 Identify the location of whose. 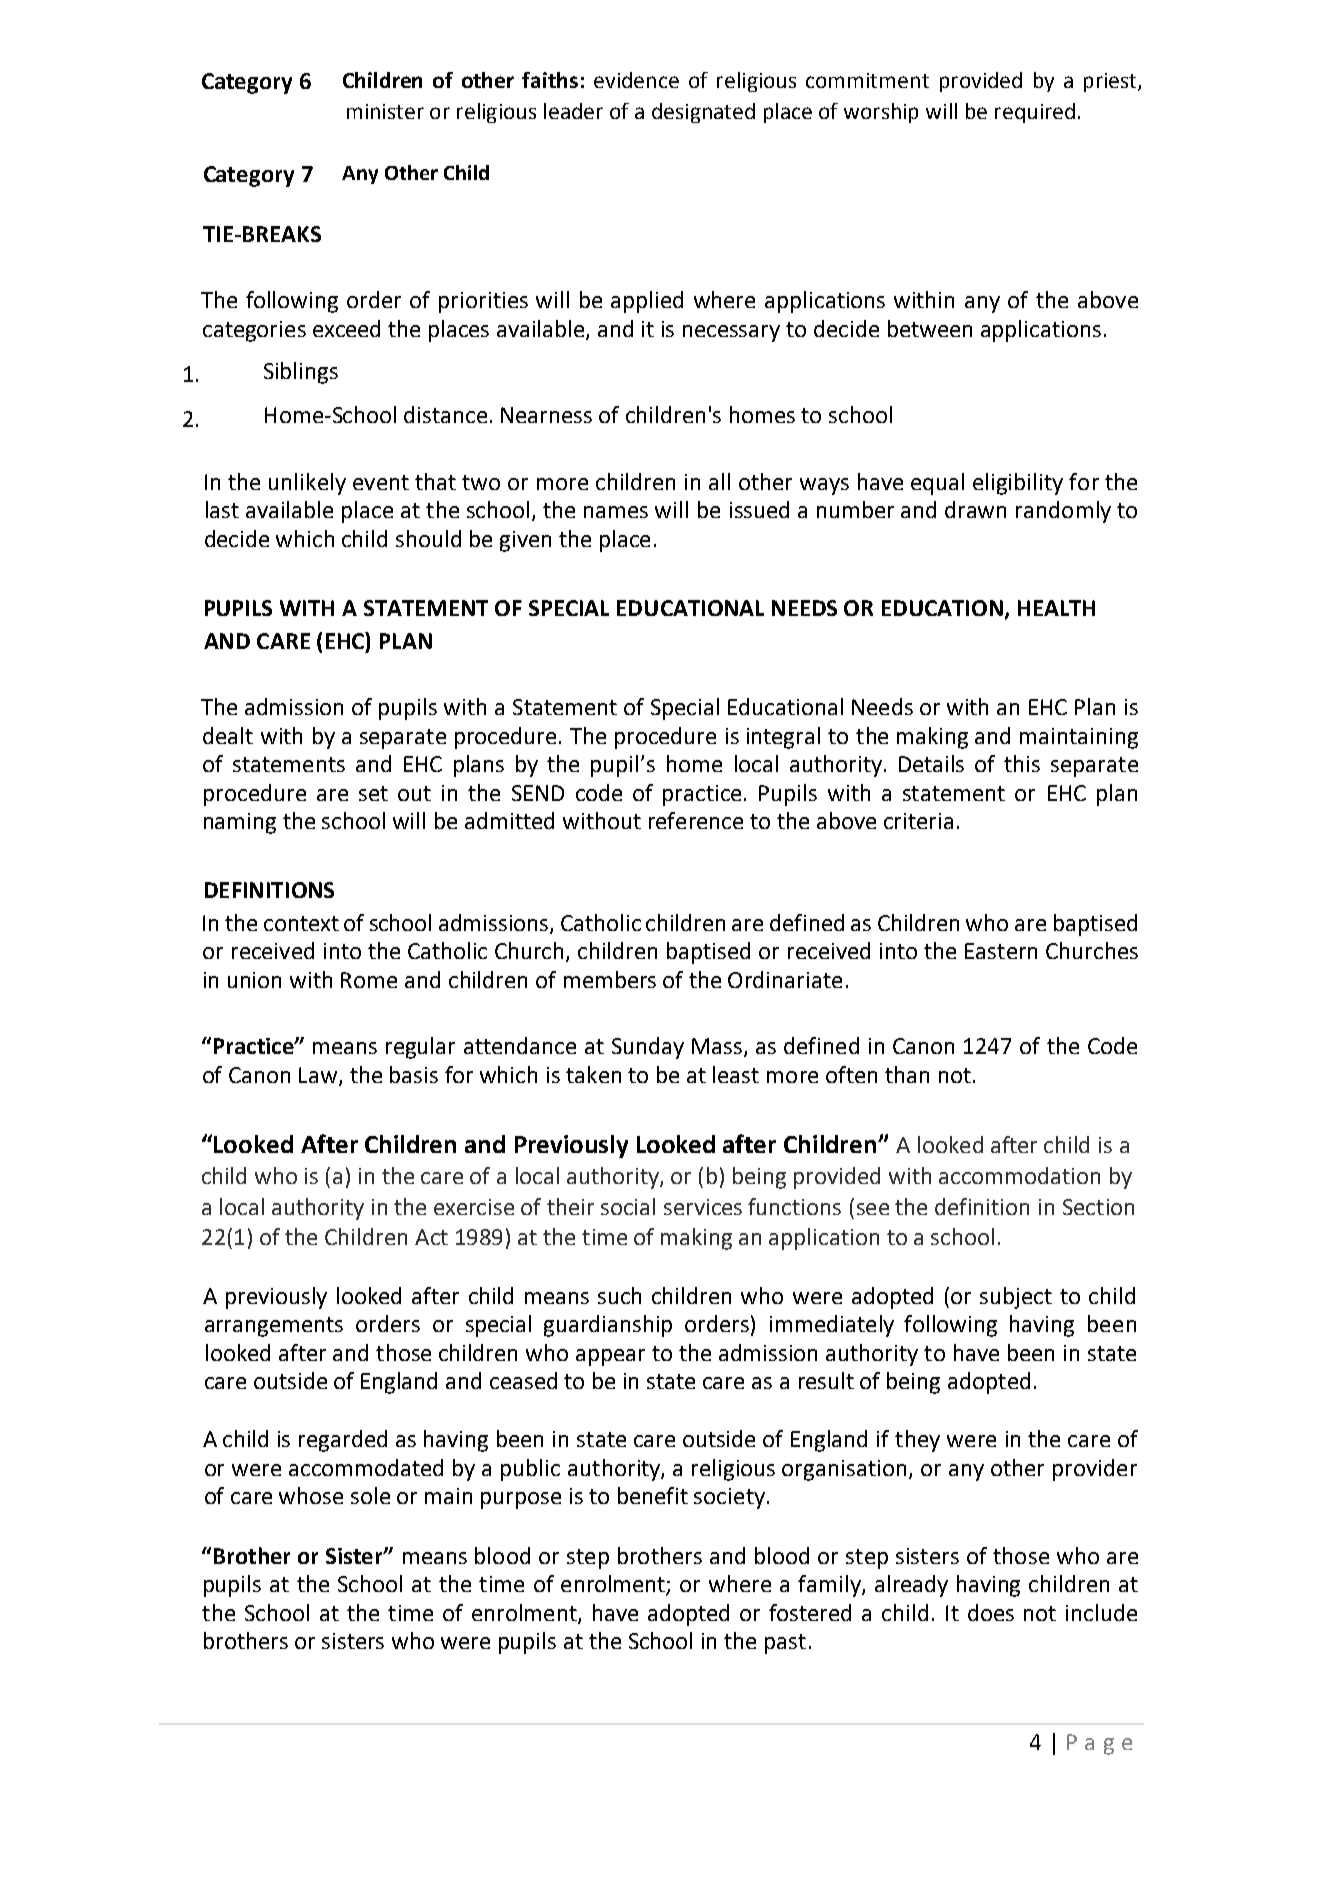
(311, 1495).
